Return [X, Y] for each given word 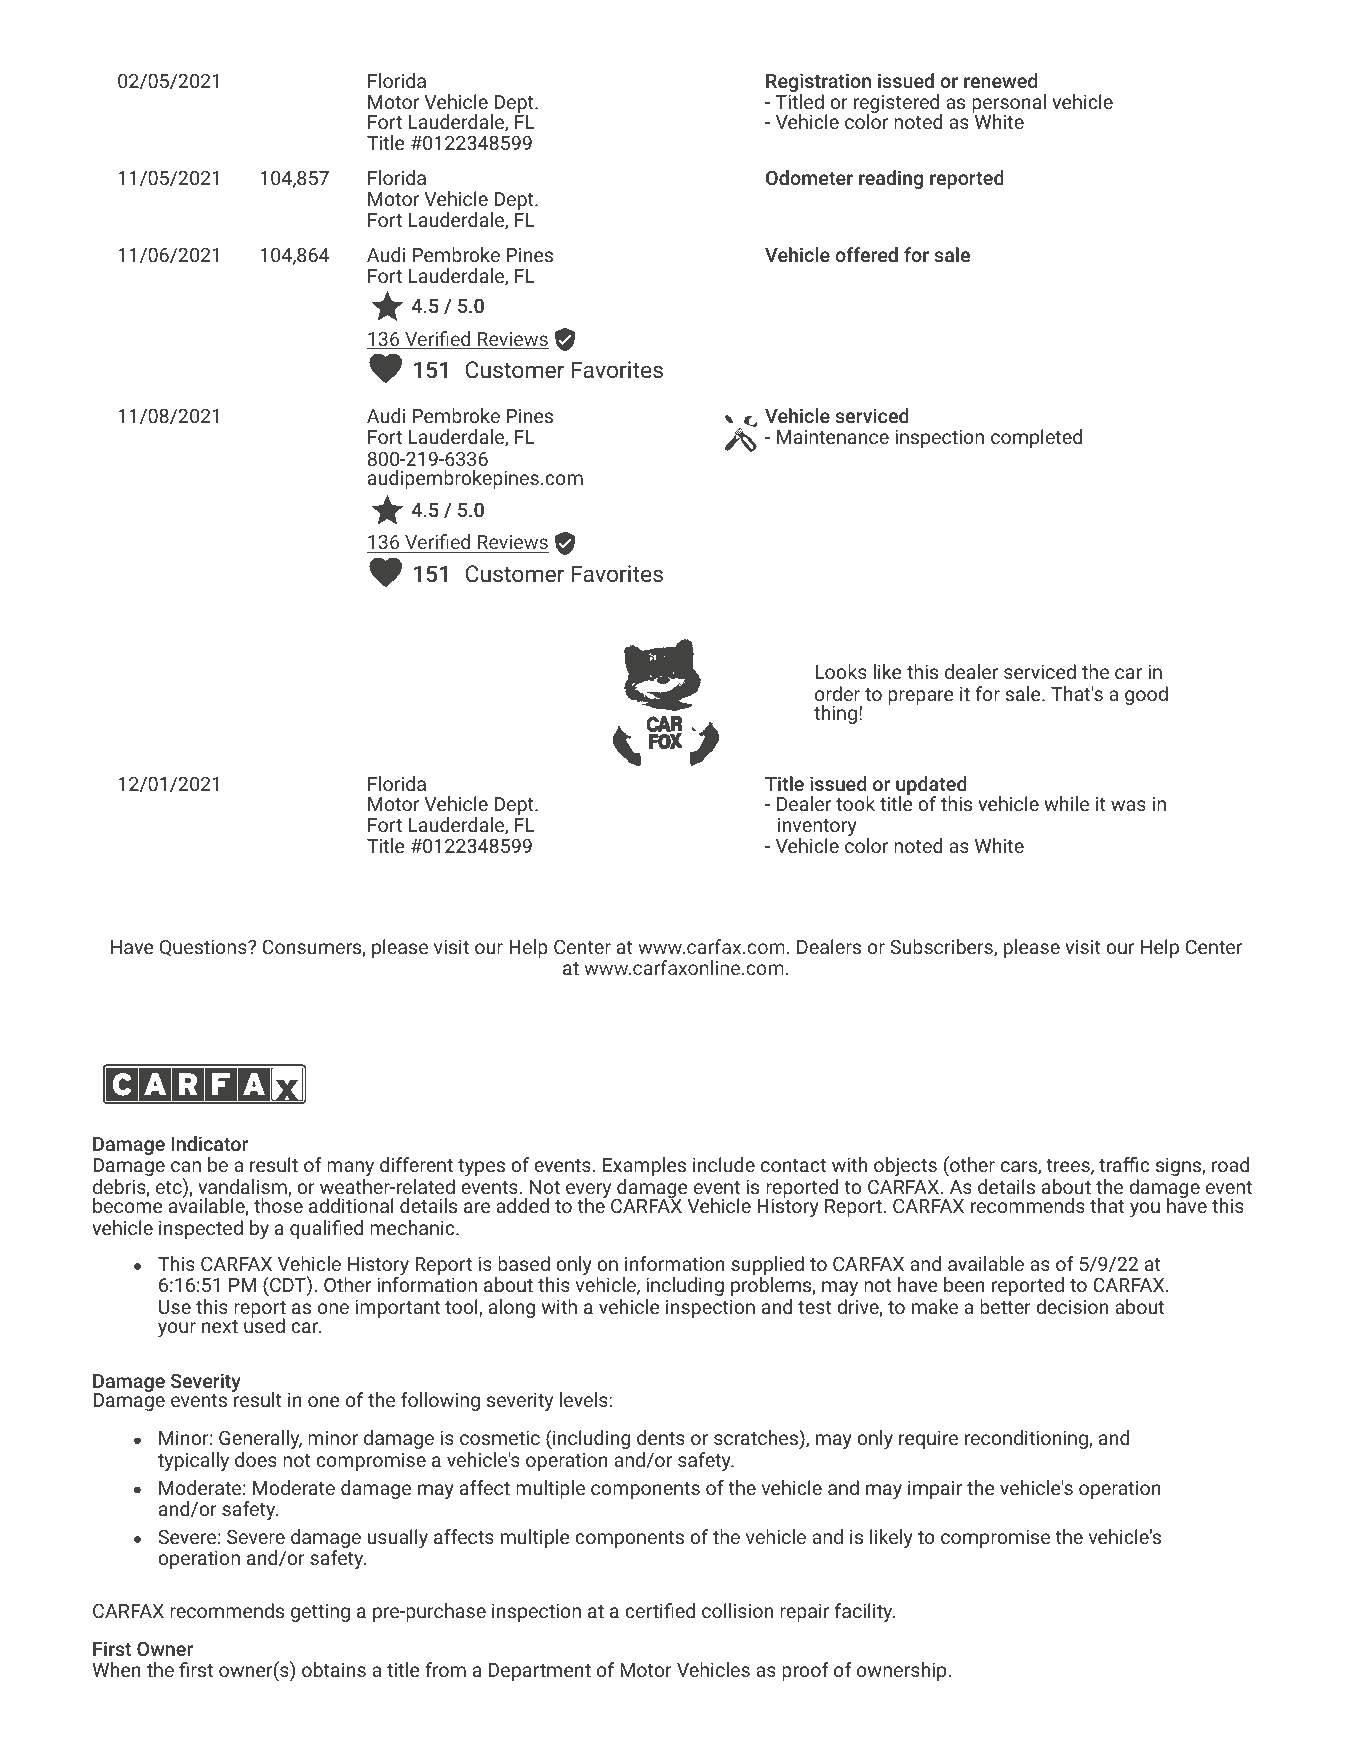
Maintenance [833, 437]
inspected [201, 1229]
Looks [841, 671]
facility [865, 1612]
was [1128, 805]
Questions [204, 948]
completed [1036, 438]
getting [320, 1613]
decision [1072, 1306]
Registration [818, 84]
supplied [767, 1267]
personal [1009, 105]
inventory [817, 828]
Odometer [809, 177]
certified [660, 1610]
